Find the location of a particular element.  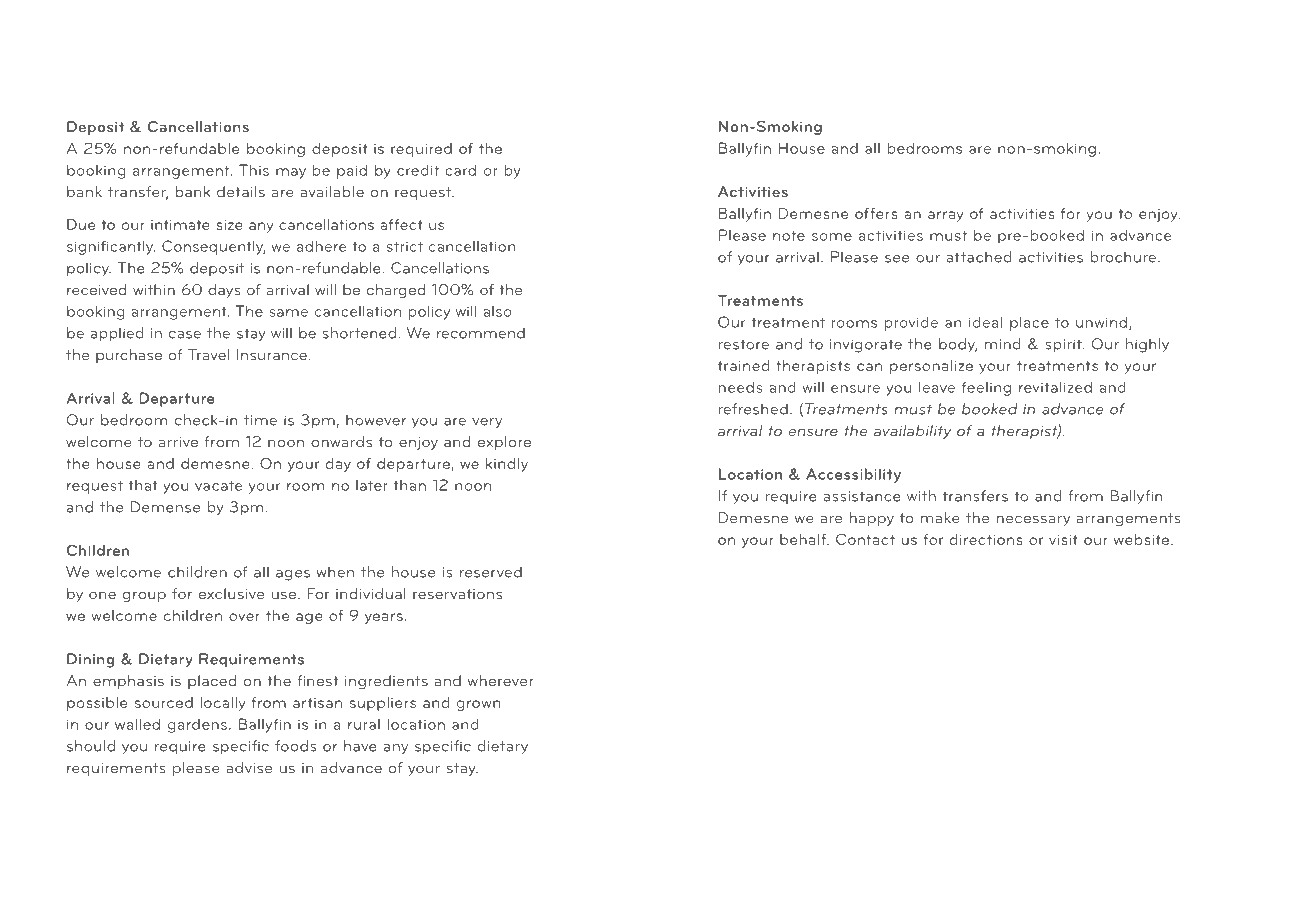

needs is located at coordinates (741, 387).
